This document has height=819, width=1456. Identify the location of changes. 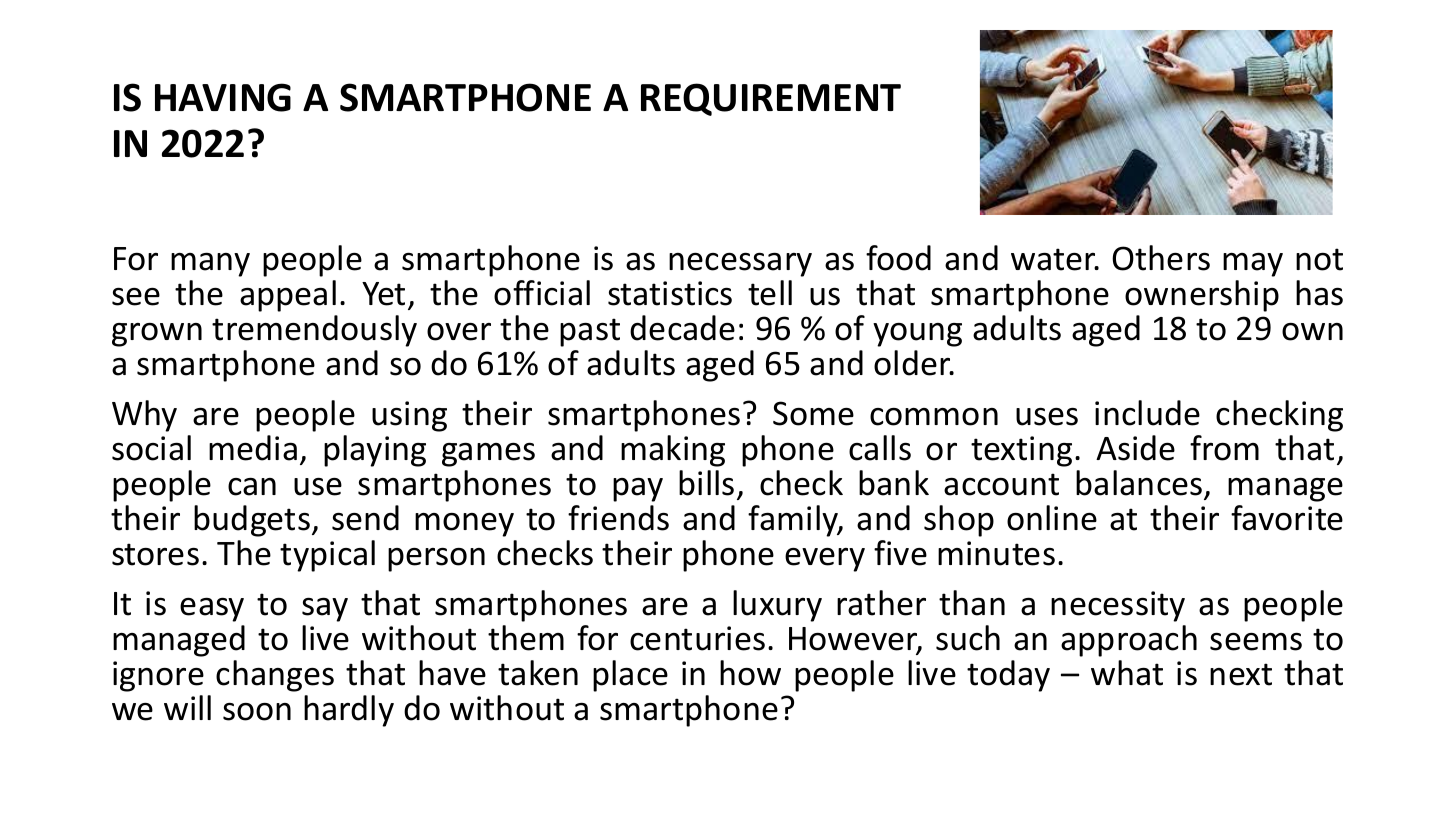
(275, 676).
